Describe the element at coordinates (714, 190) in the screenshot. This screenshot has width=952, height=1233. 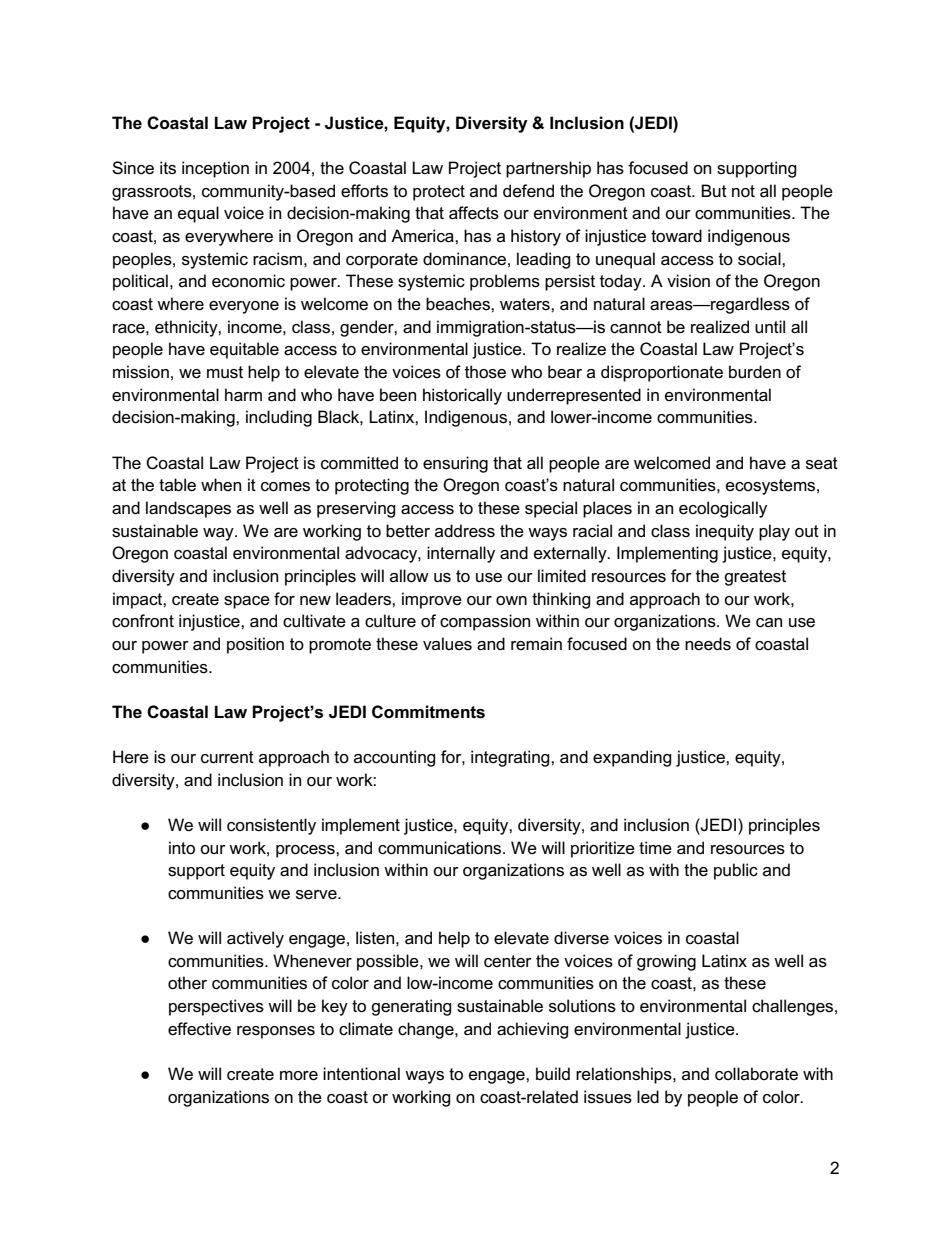
I see `But` at that location.
